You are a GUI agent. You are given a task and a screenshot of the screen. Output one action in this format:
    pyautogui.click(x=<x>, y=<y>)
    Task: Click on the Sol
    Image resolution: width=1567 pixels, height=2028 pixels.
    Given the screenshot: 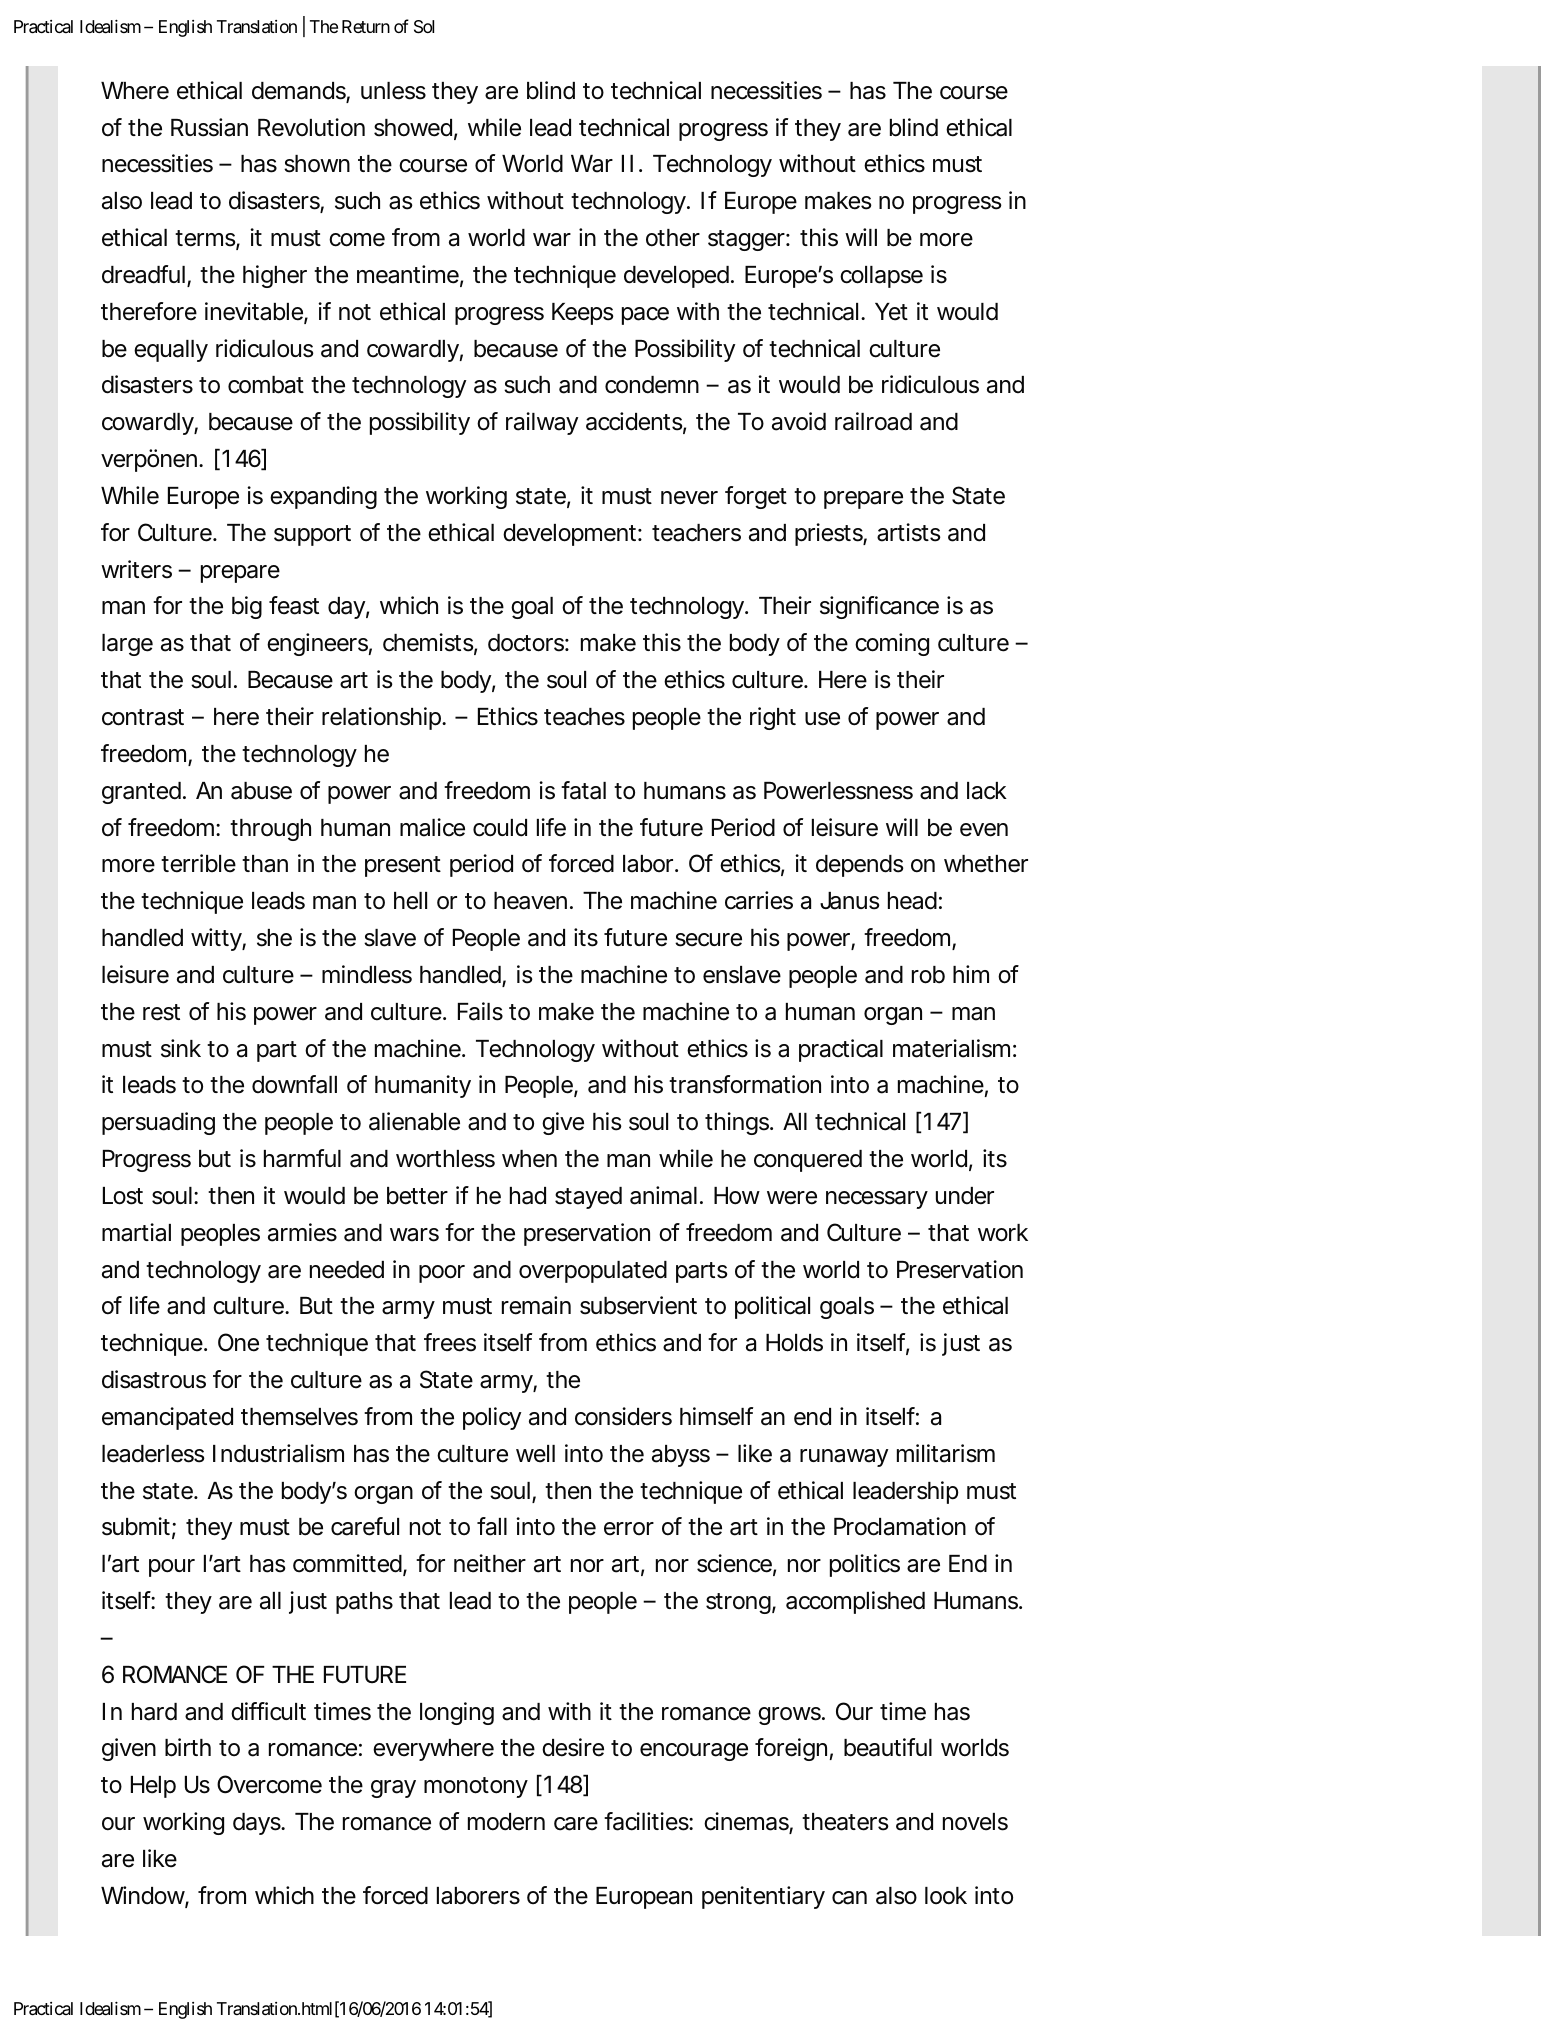 What is the action you would take?
    pyautogui.click(x=424, y=27)
